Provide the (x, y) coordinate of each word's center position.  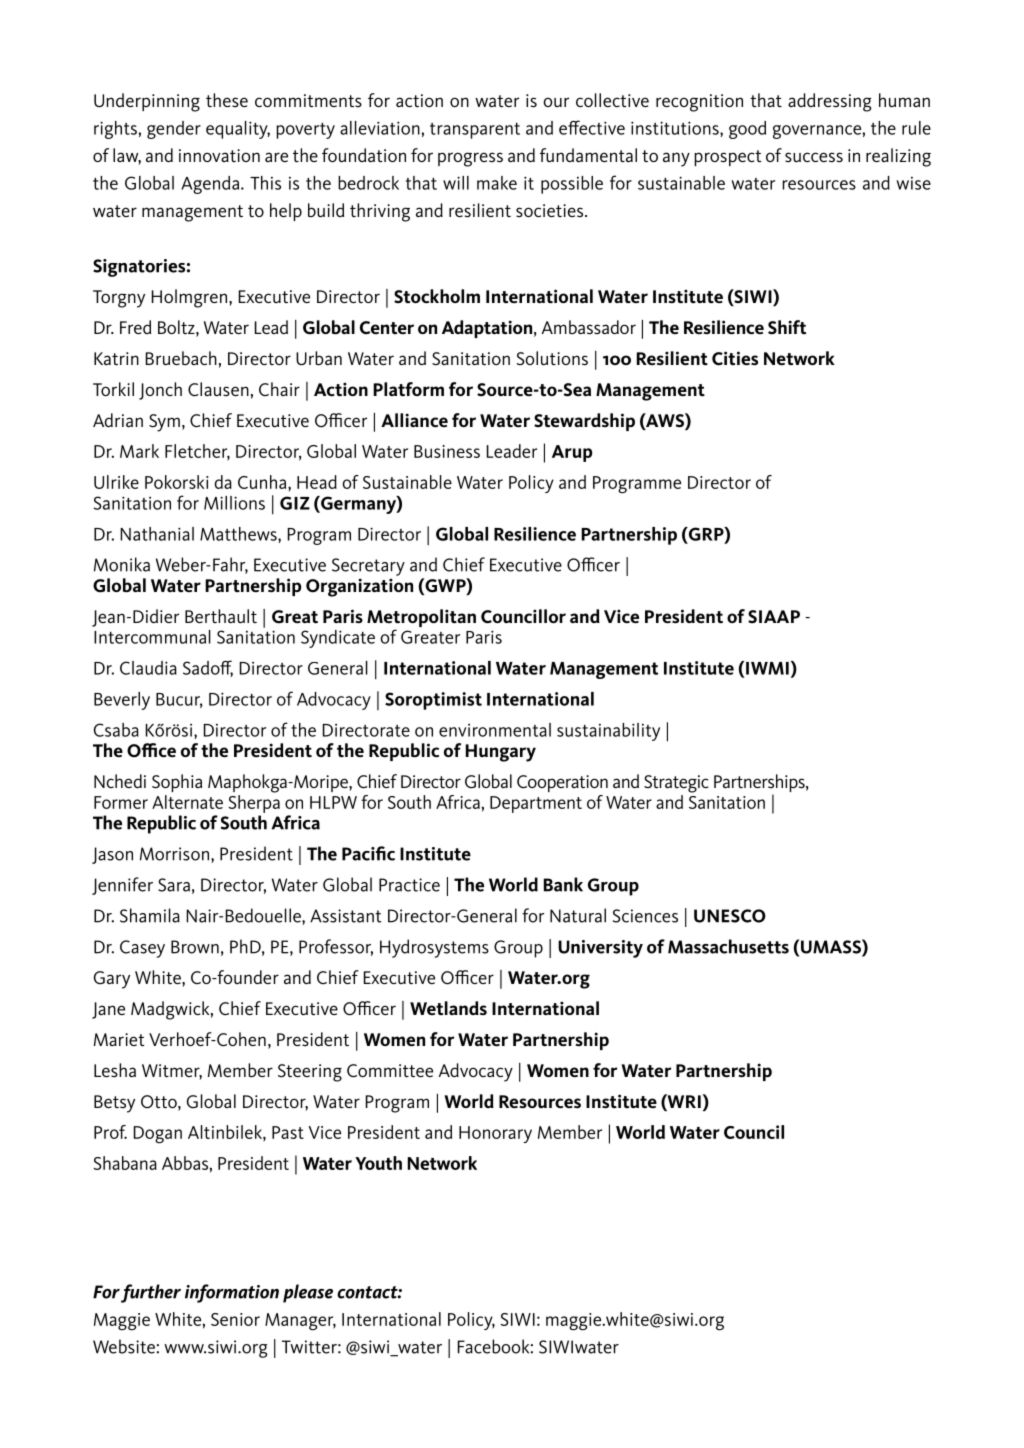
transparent (475, 131)
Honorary (495, 1134)
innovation (219, 155)
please (308, 1293)
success (814, 157)
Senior (235, 1319)
